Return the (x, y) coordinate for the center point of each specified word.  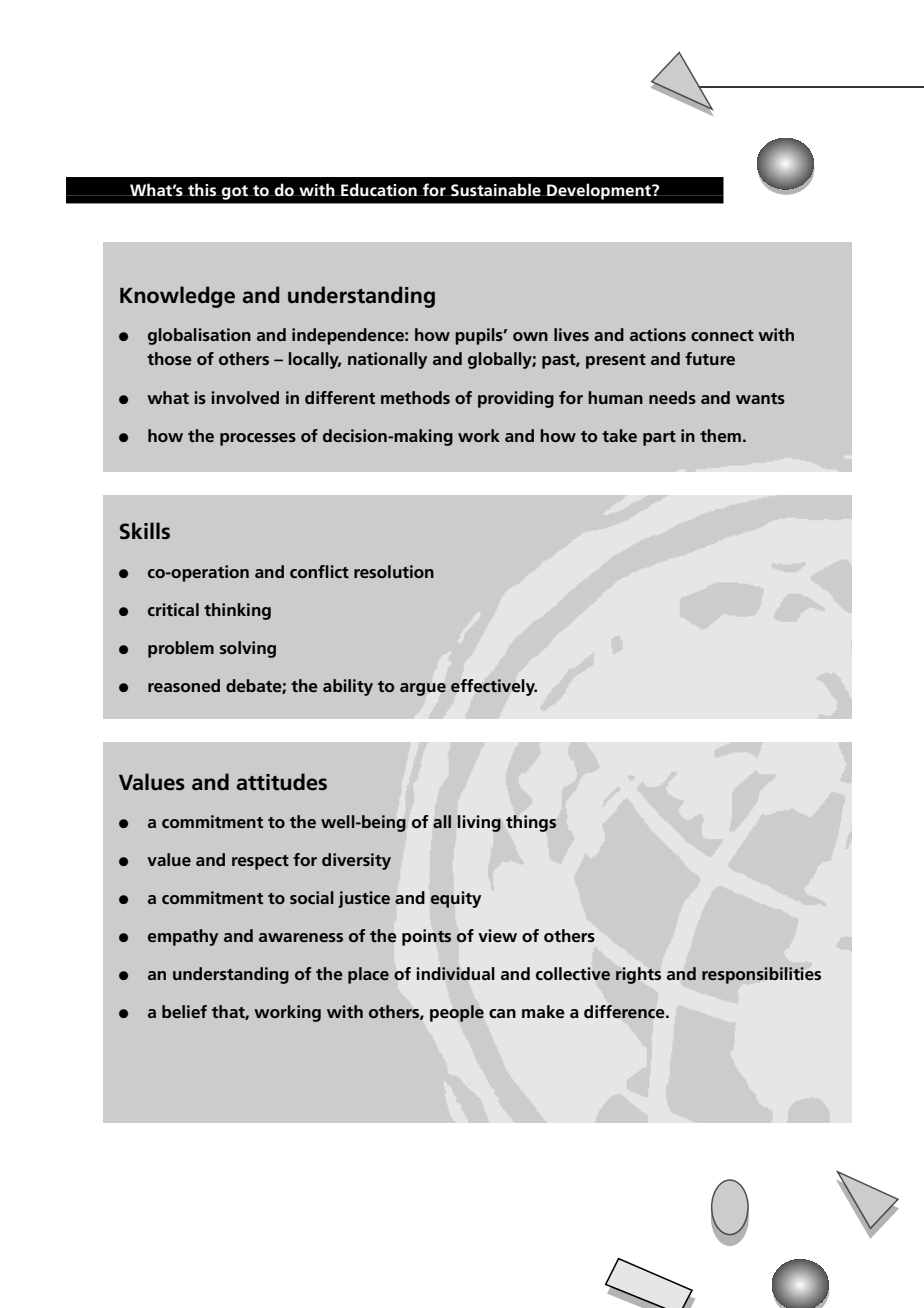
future (710, 358)
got (235, 192)
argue (423, 689)
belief (184, 1011)
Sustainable (496, 189)
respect (260, 862)
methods (415, 397)
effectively (494, 687)
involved (245, 397)
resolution (394, 571)
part (659, 438)
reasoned (184, 685)
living (479, 823)
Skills (145, 531)
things (531, 823)
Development (599, 191)
